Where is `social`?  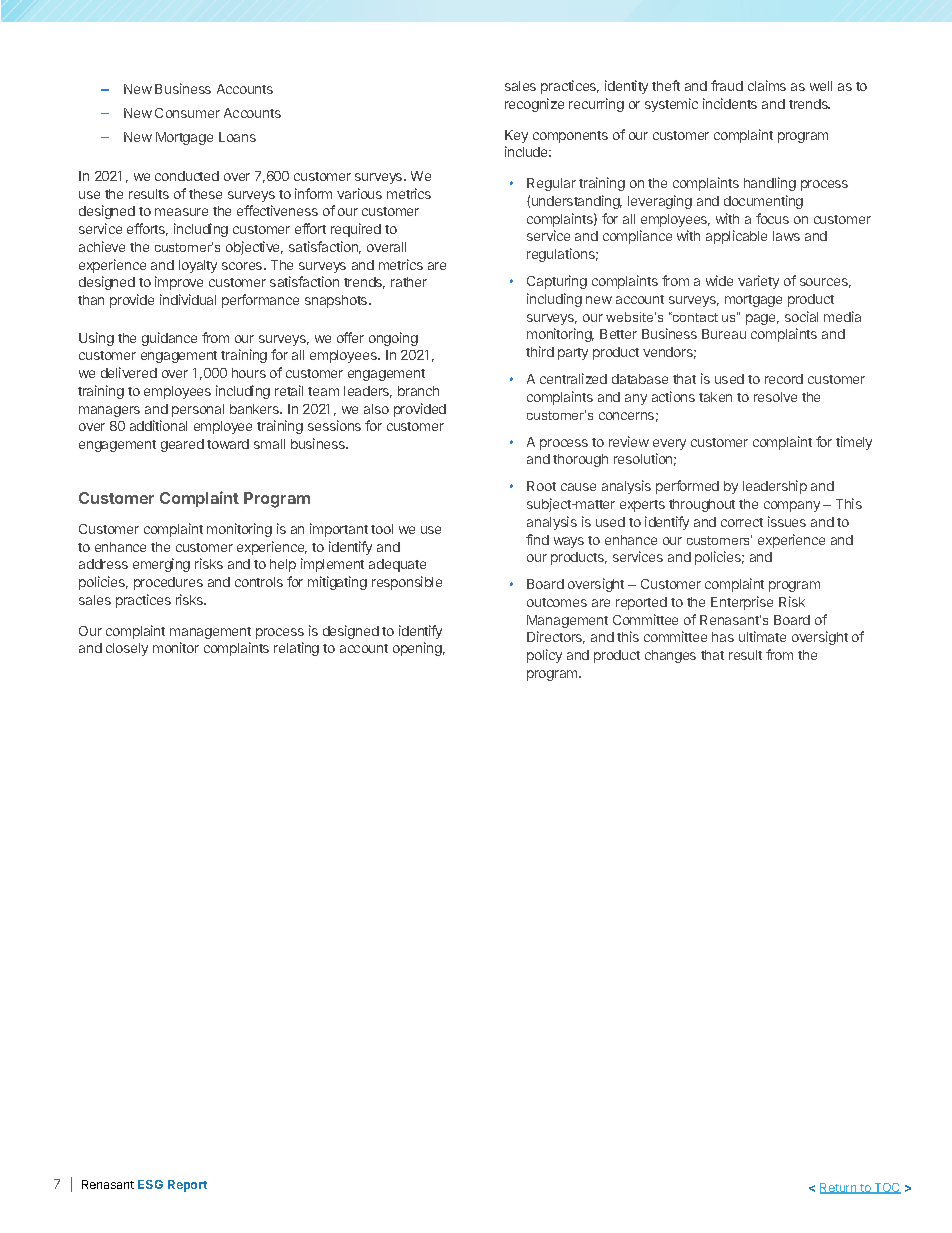
social is located at coordinates (801, 316).
